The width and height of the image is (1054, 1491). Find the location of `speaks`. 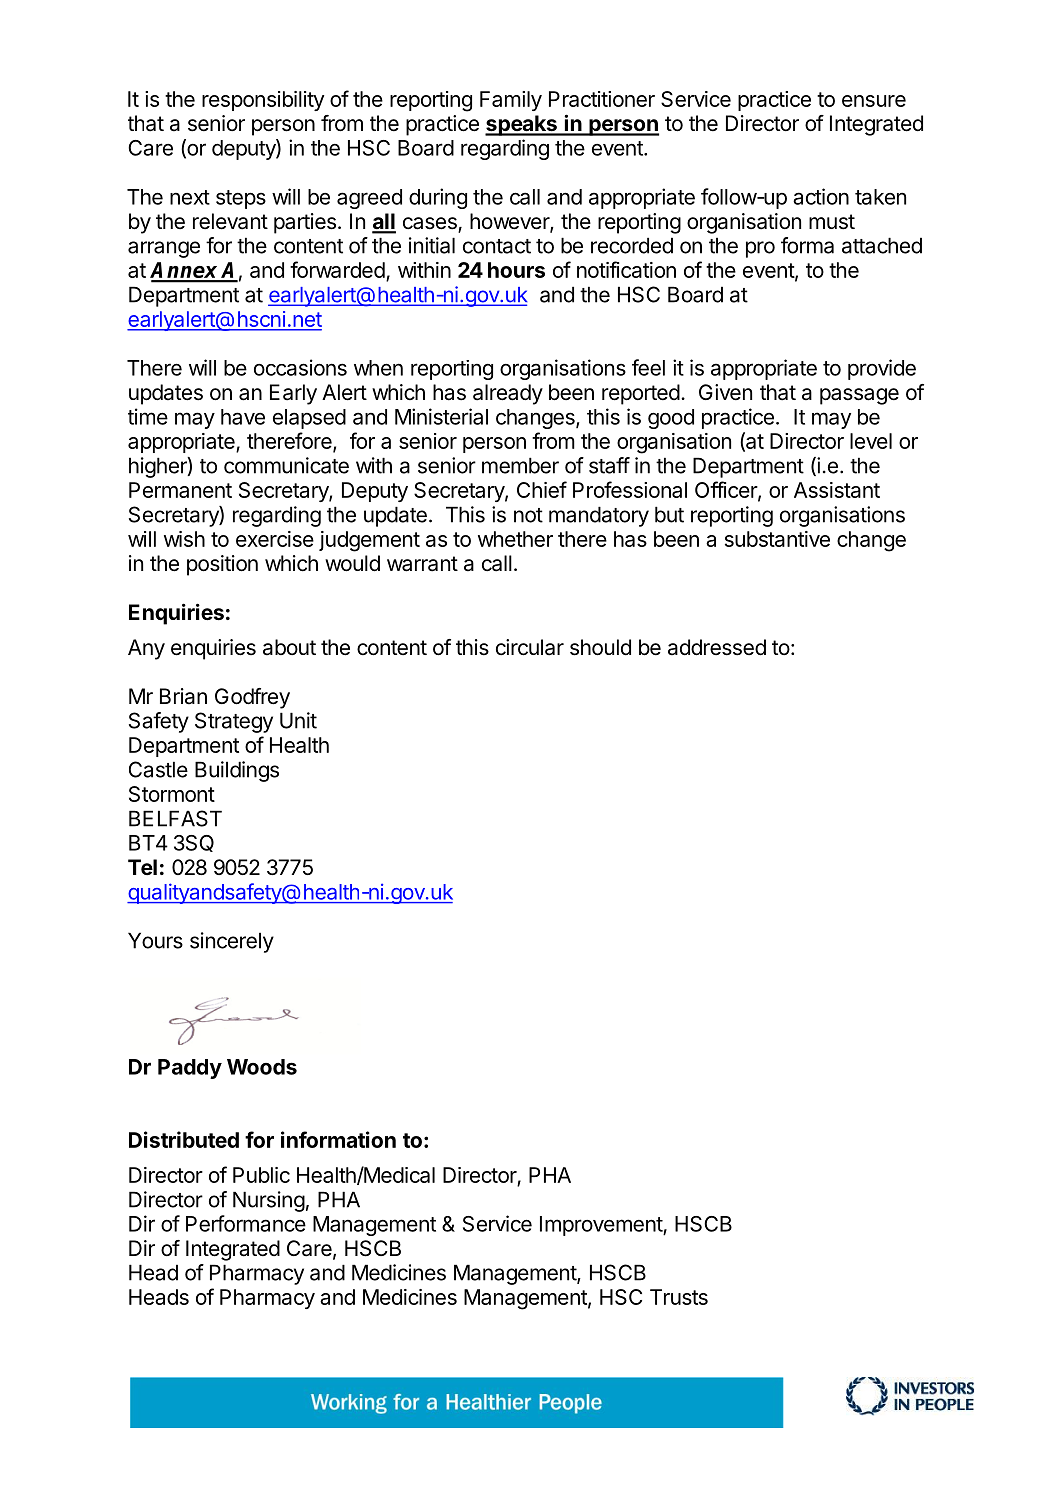

speaks is located at coordinates (522, 125).
